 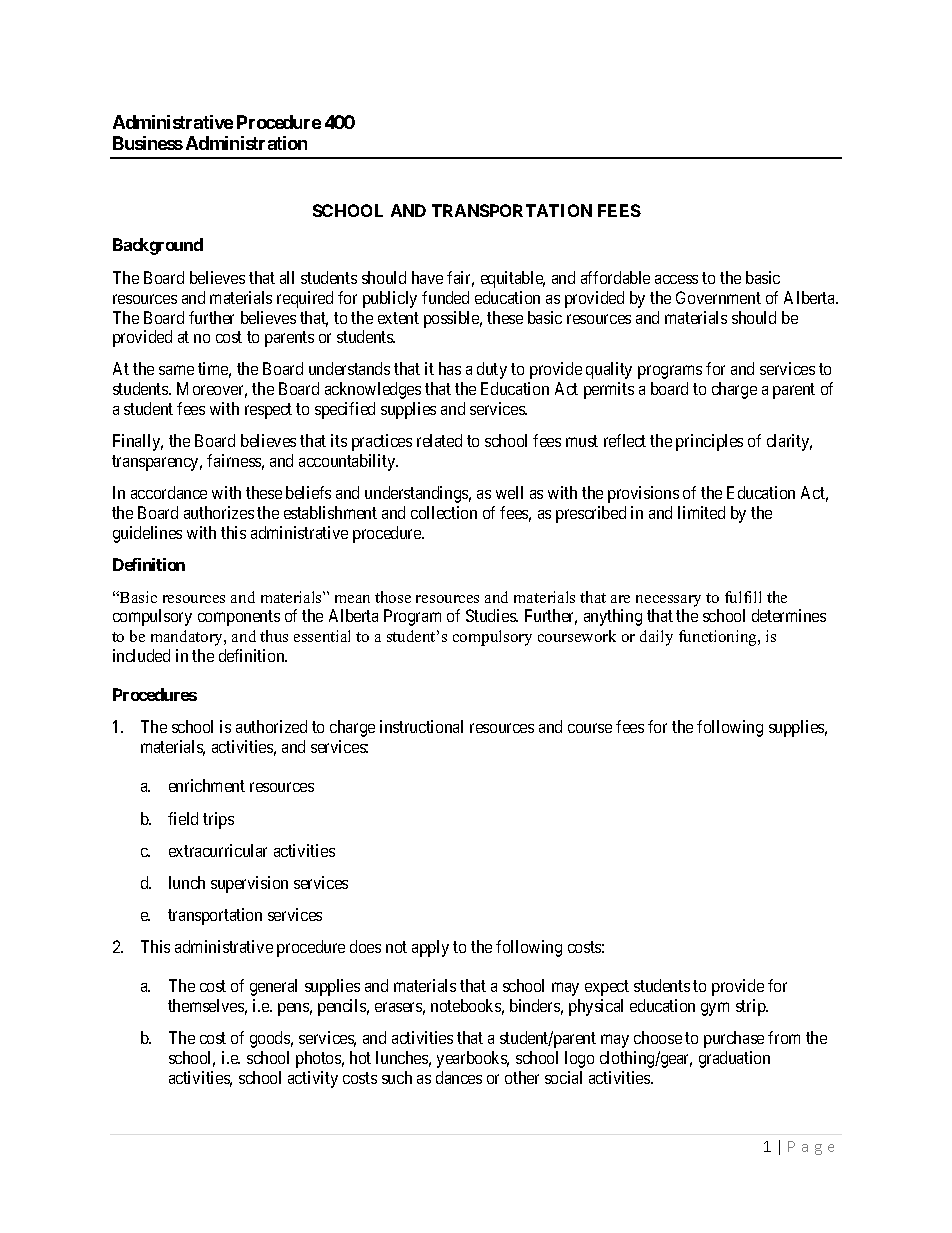 What do you see at coordinates (709, 442) in the image?
I see `principles` at bounding box center [709, 442].
